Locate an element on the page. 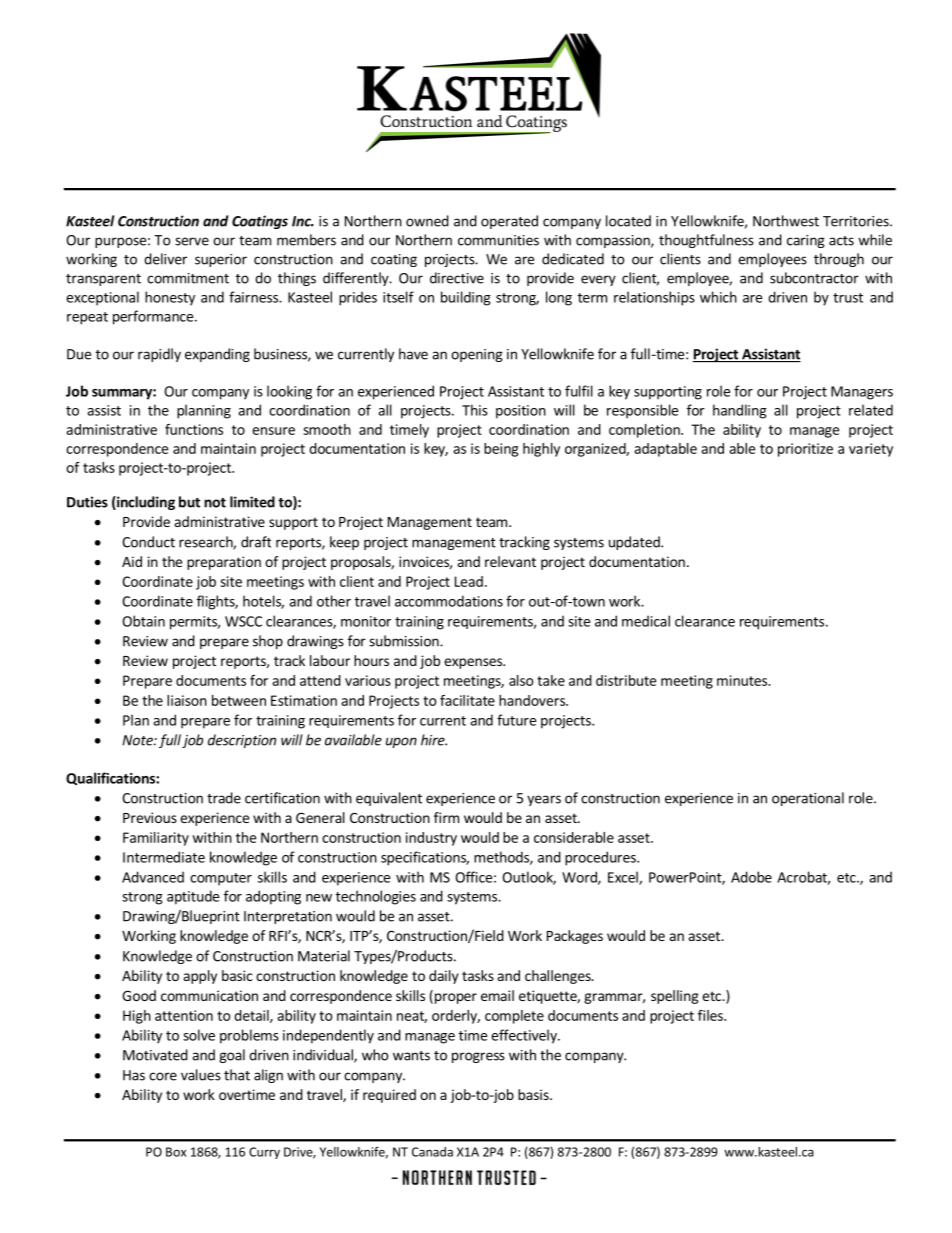 The image size is (952, 1233). Canada is located at coordinates (432, 1152).
